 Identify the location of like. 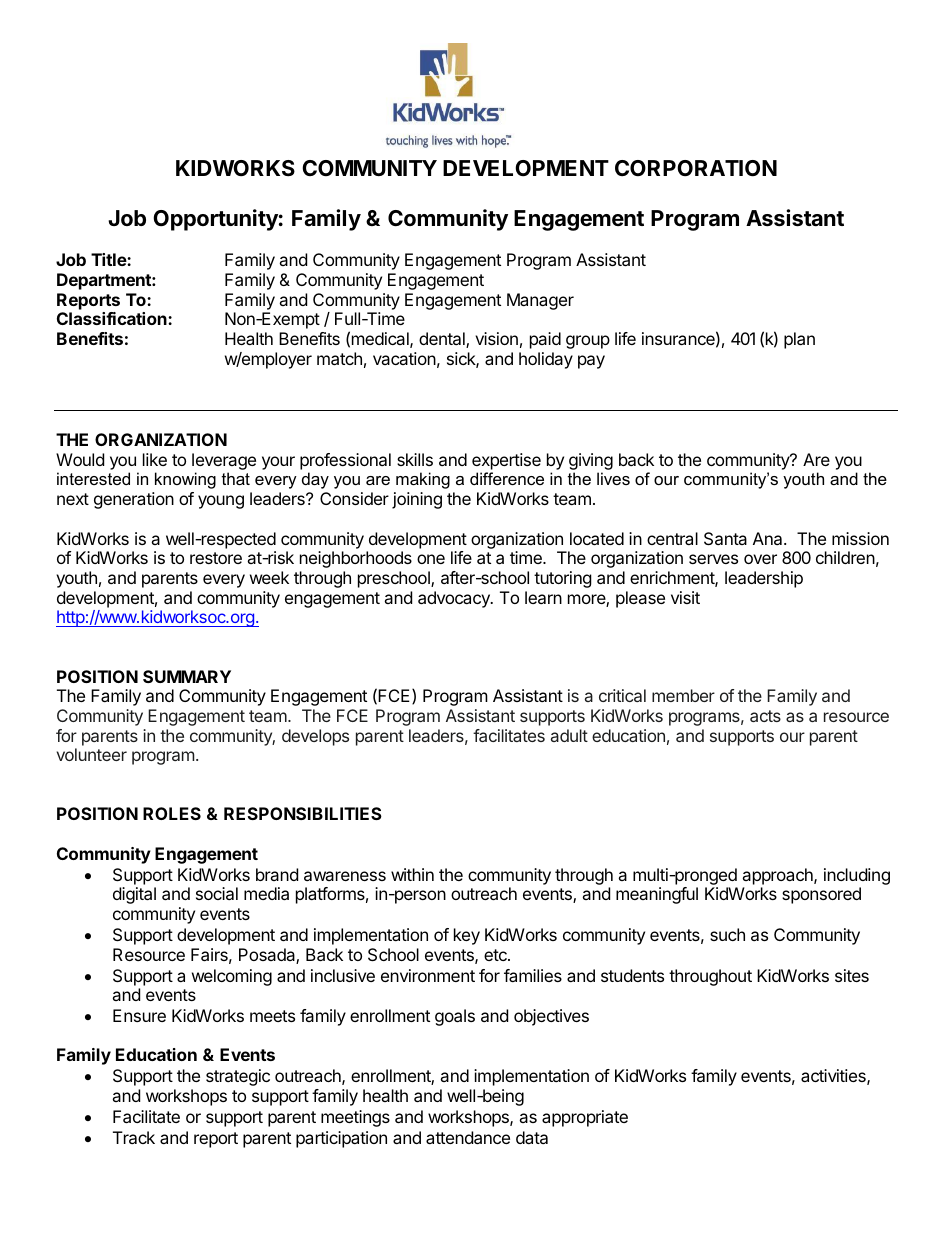
(155, 459).
